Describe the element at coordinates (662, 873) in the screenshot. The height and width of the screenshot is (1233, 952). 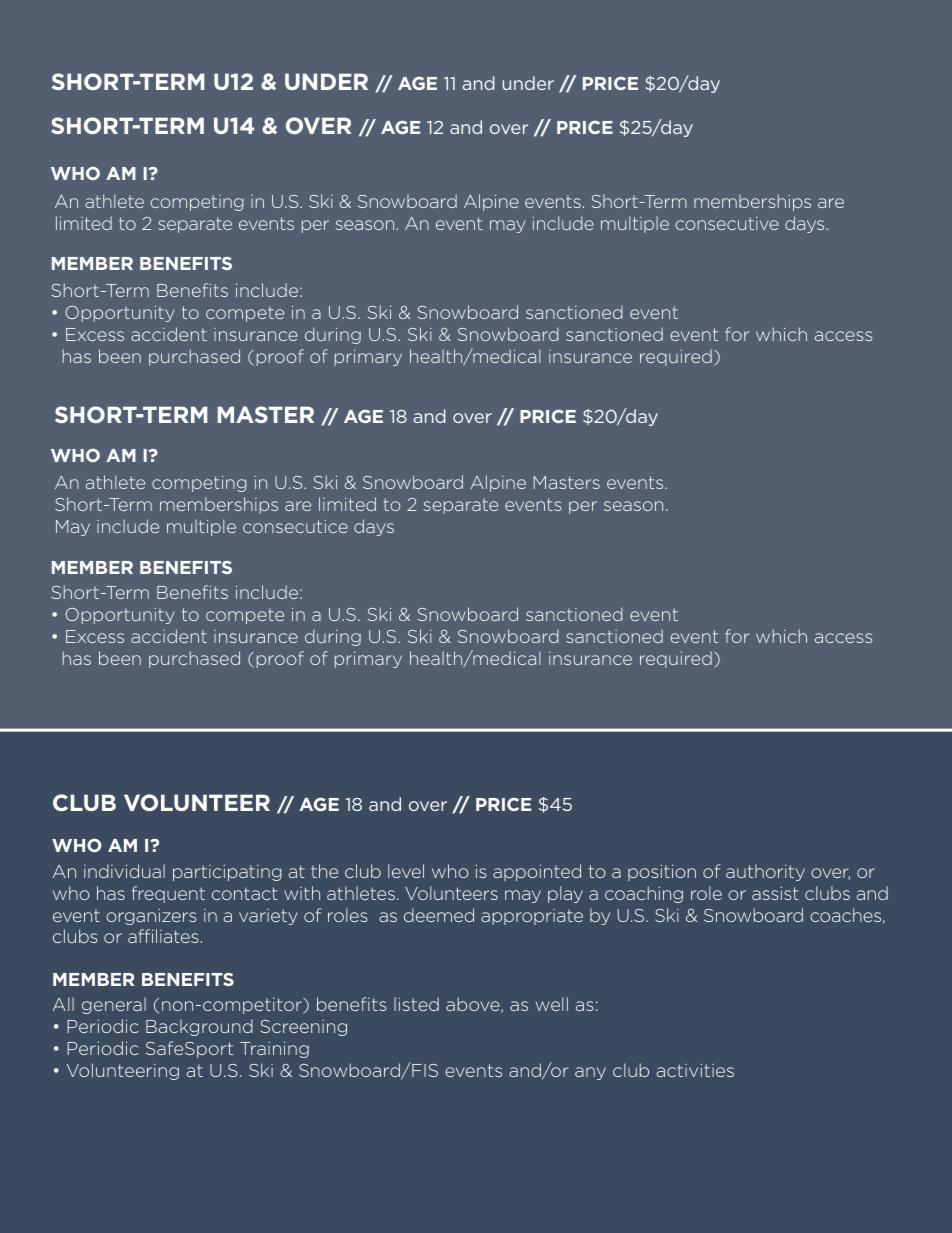
I see `position` at that location.
